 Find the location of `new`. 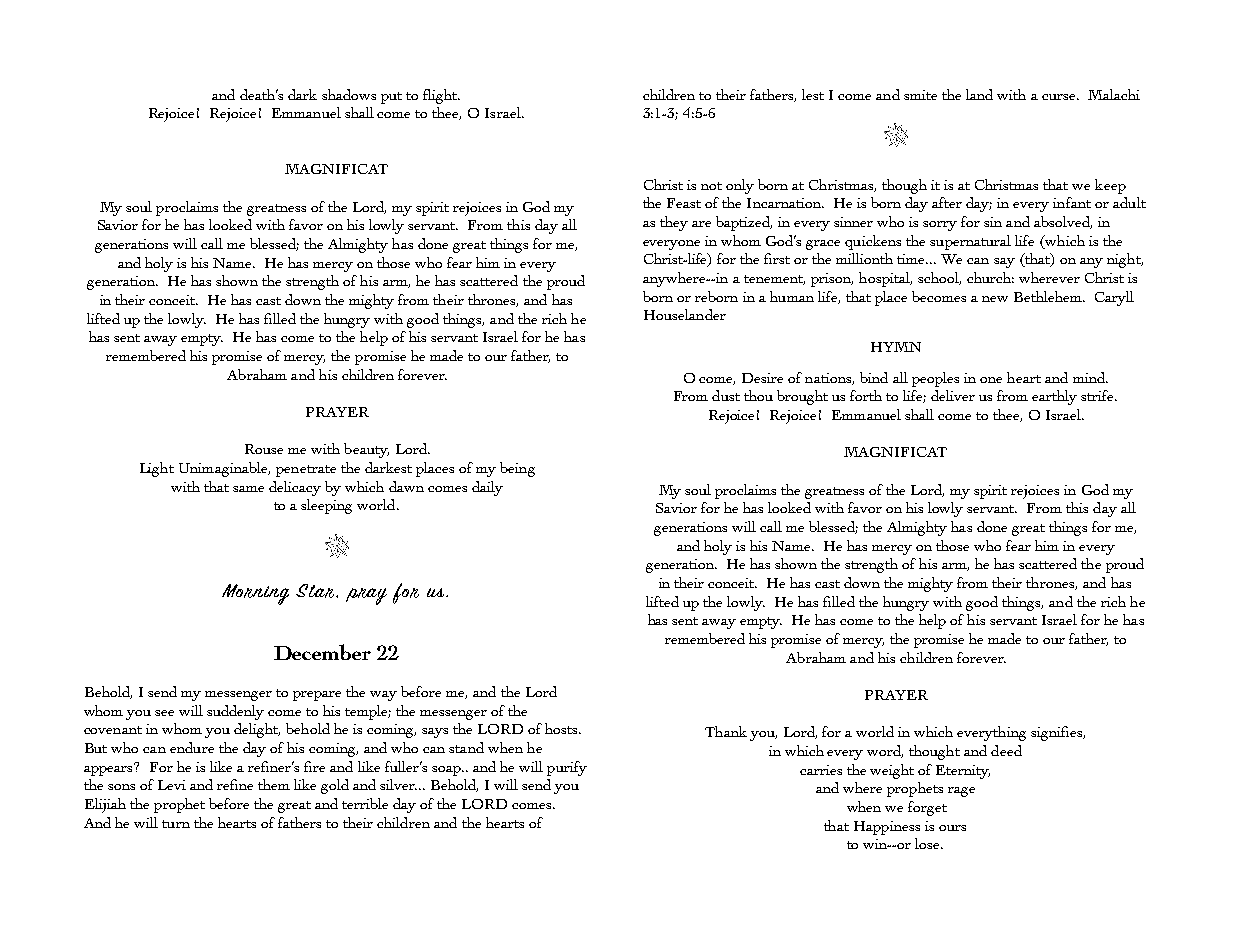

new is located at coordinates (995, 299).
